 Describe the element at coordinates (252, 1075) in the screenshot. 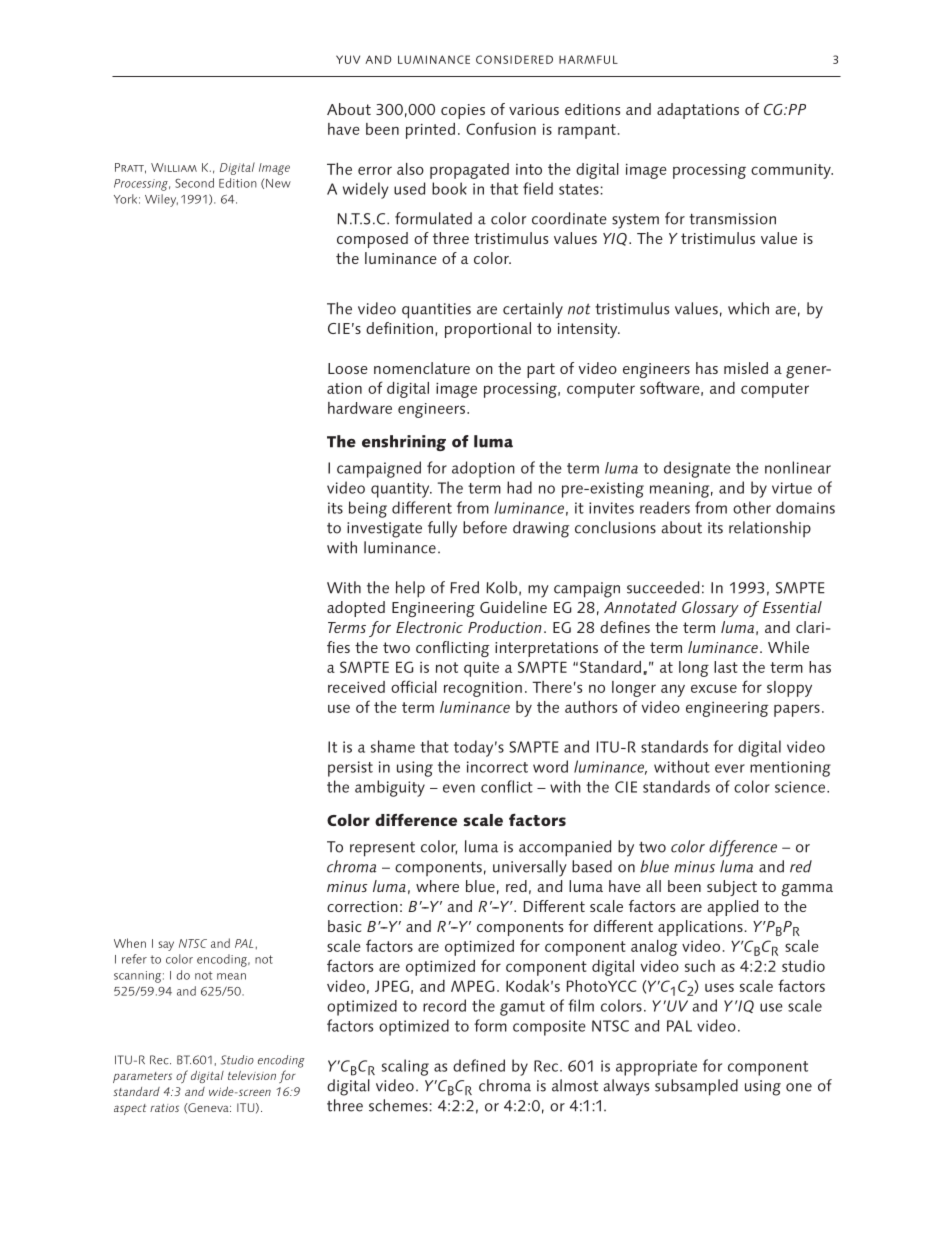

I see `television` at that location.
